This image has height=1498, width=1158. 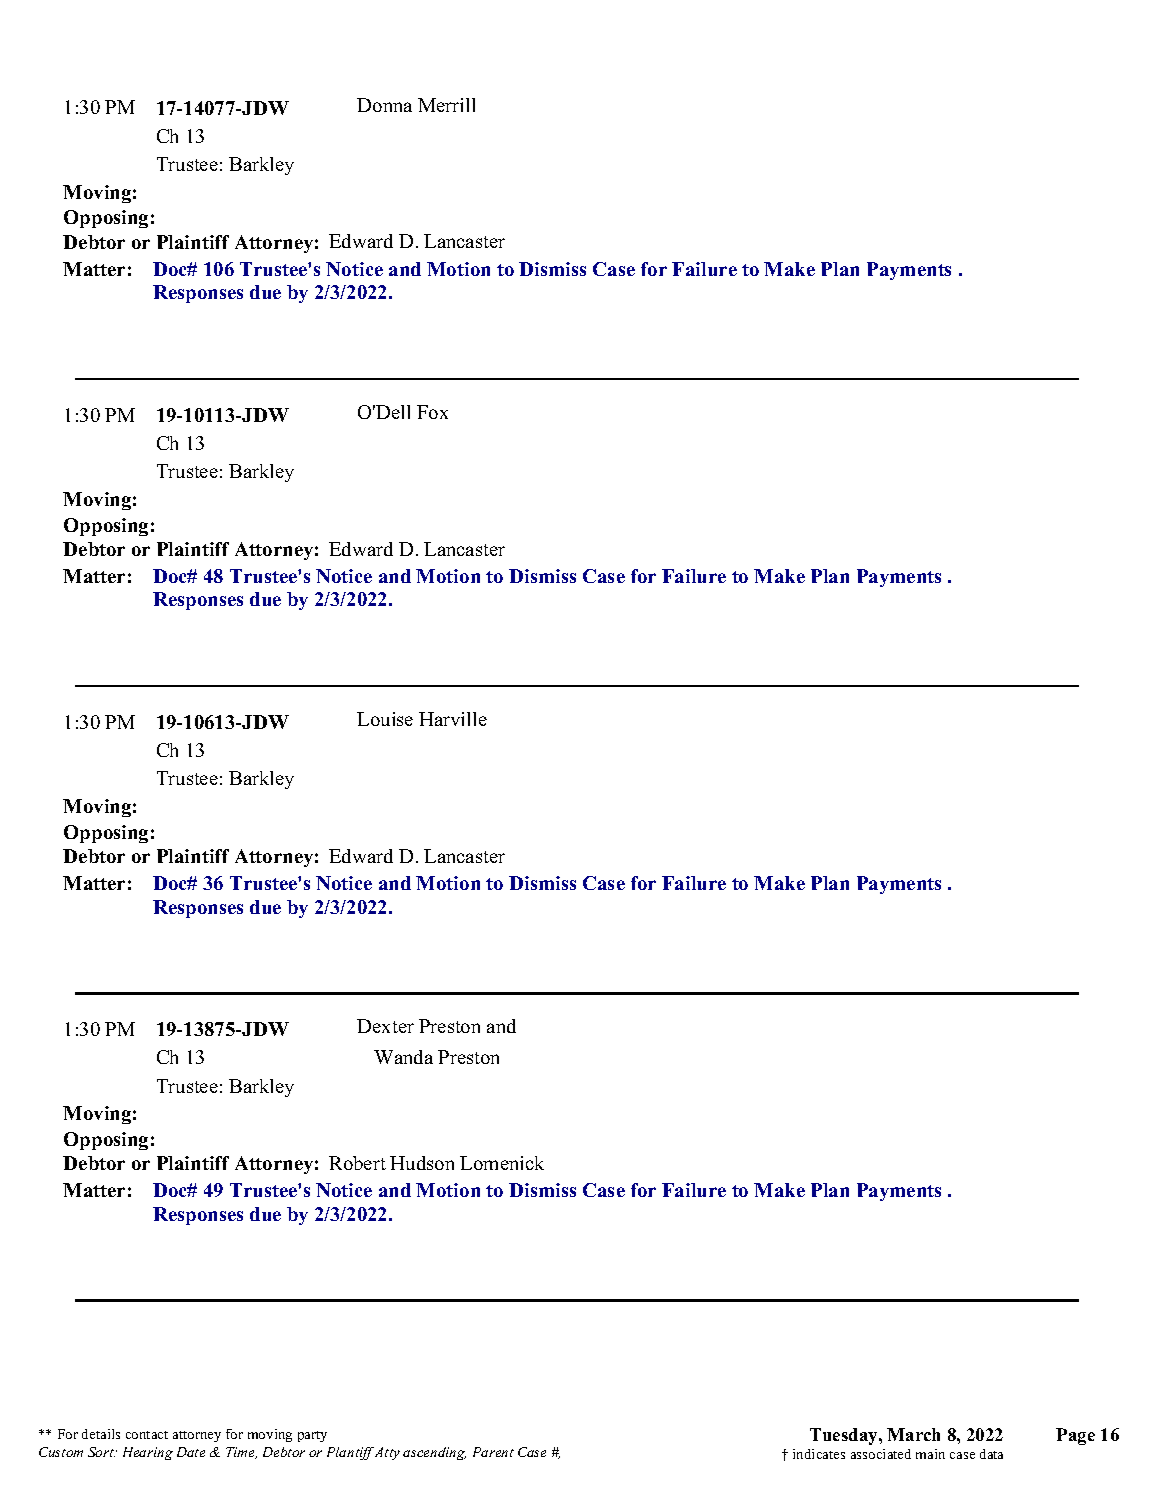 I want to click on Merrill, so click(x=446, y=105).
